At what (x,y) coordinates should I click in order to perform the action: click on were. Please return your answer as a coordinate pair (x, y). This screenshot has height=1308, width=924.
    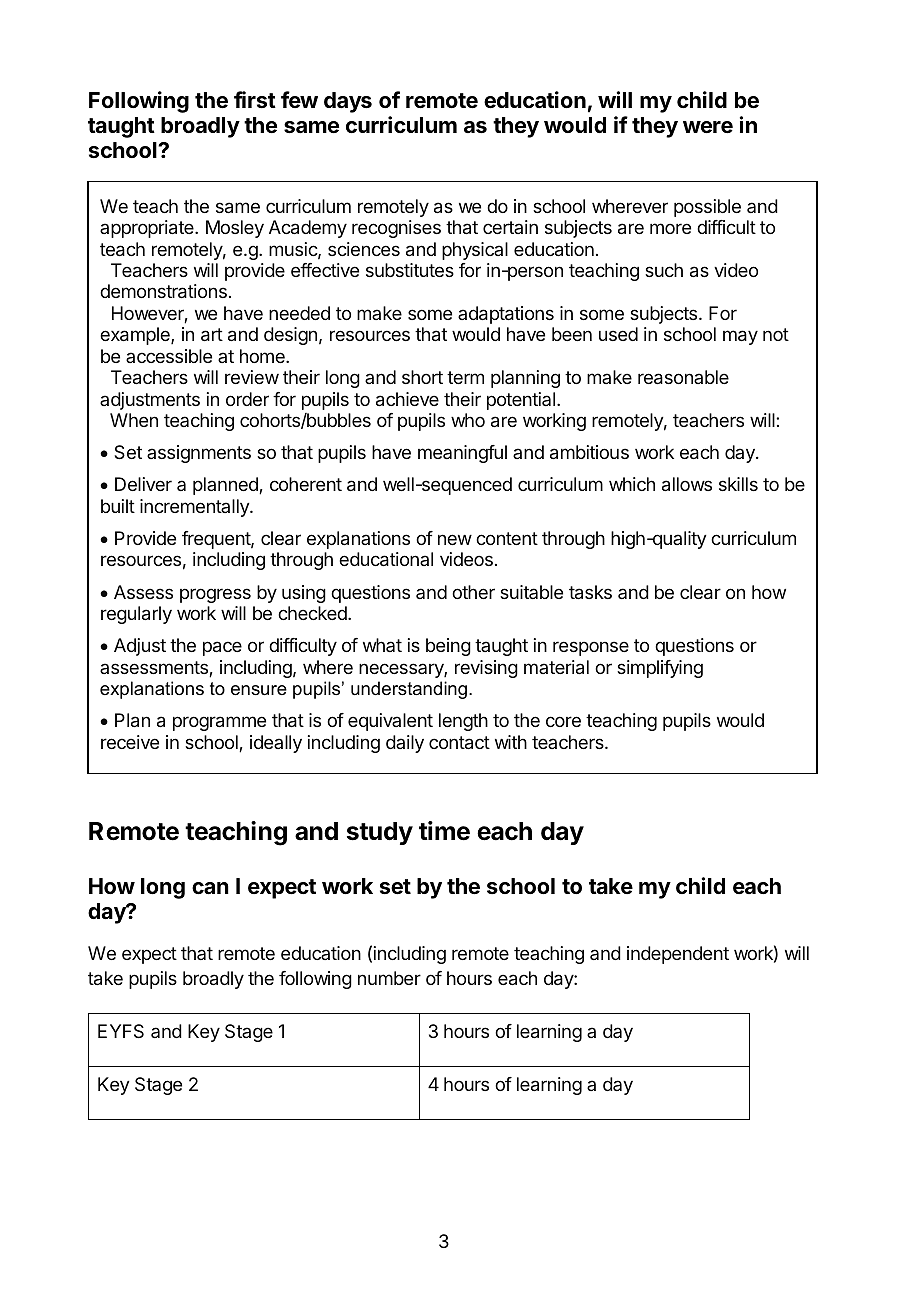
    Looking at the image, I should click on (708, 127).
